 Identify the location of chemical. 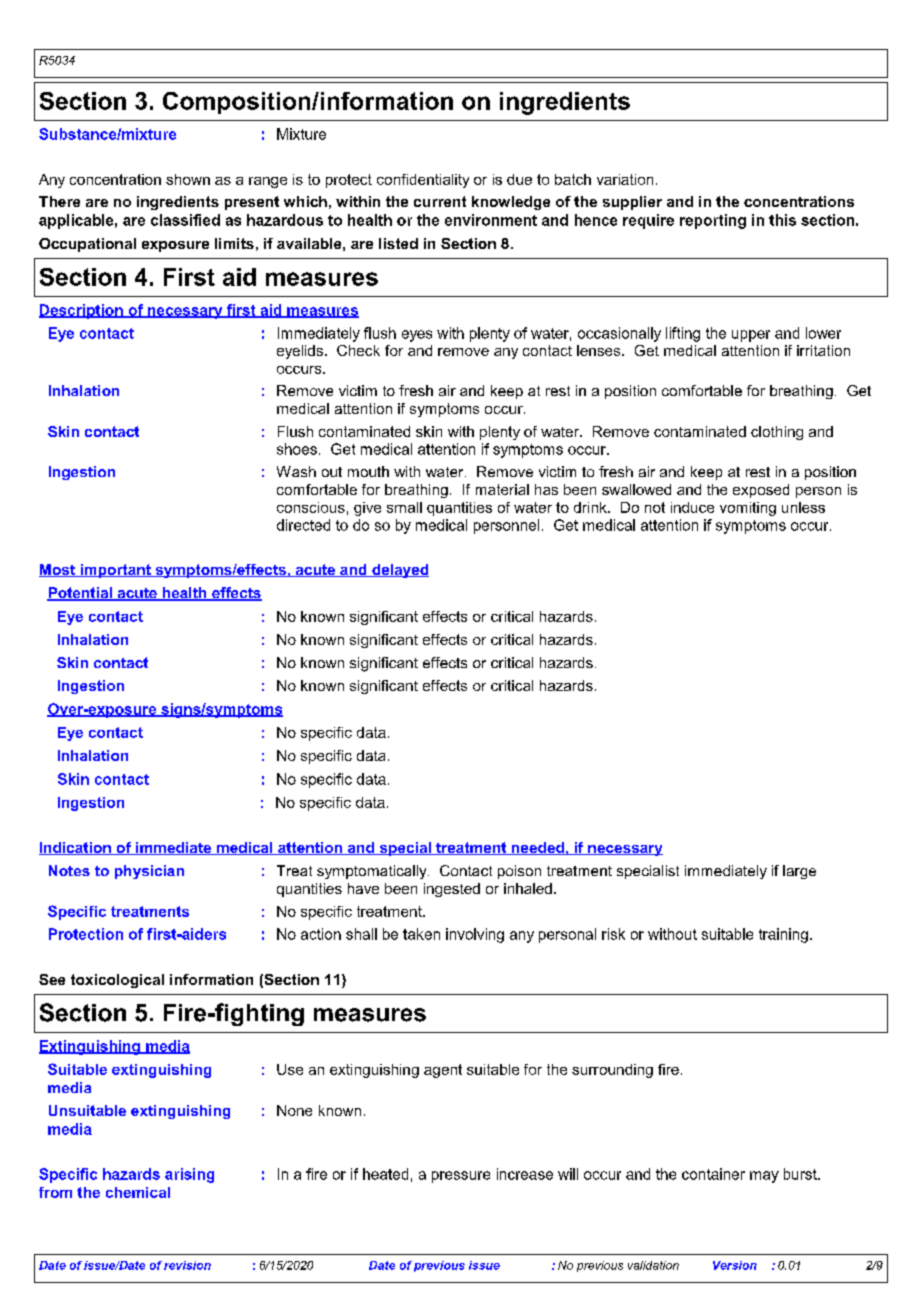
(138, 1192).
